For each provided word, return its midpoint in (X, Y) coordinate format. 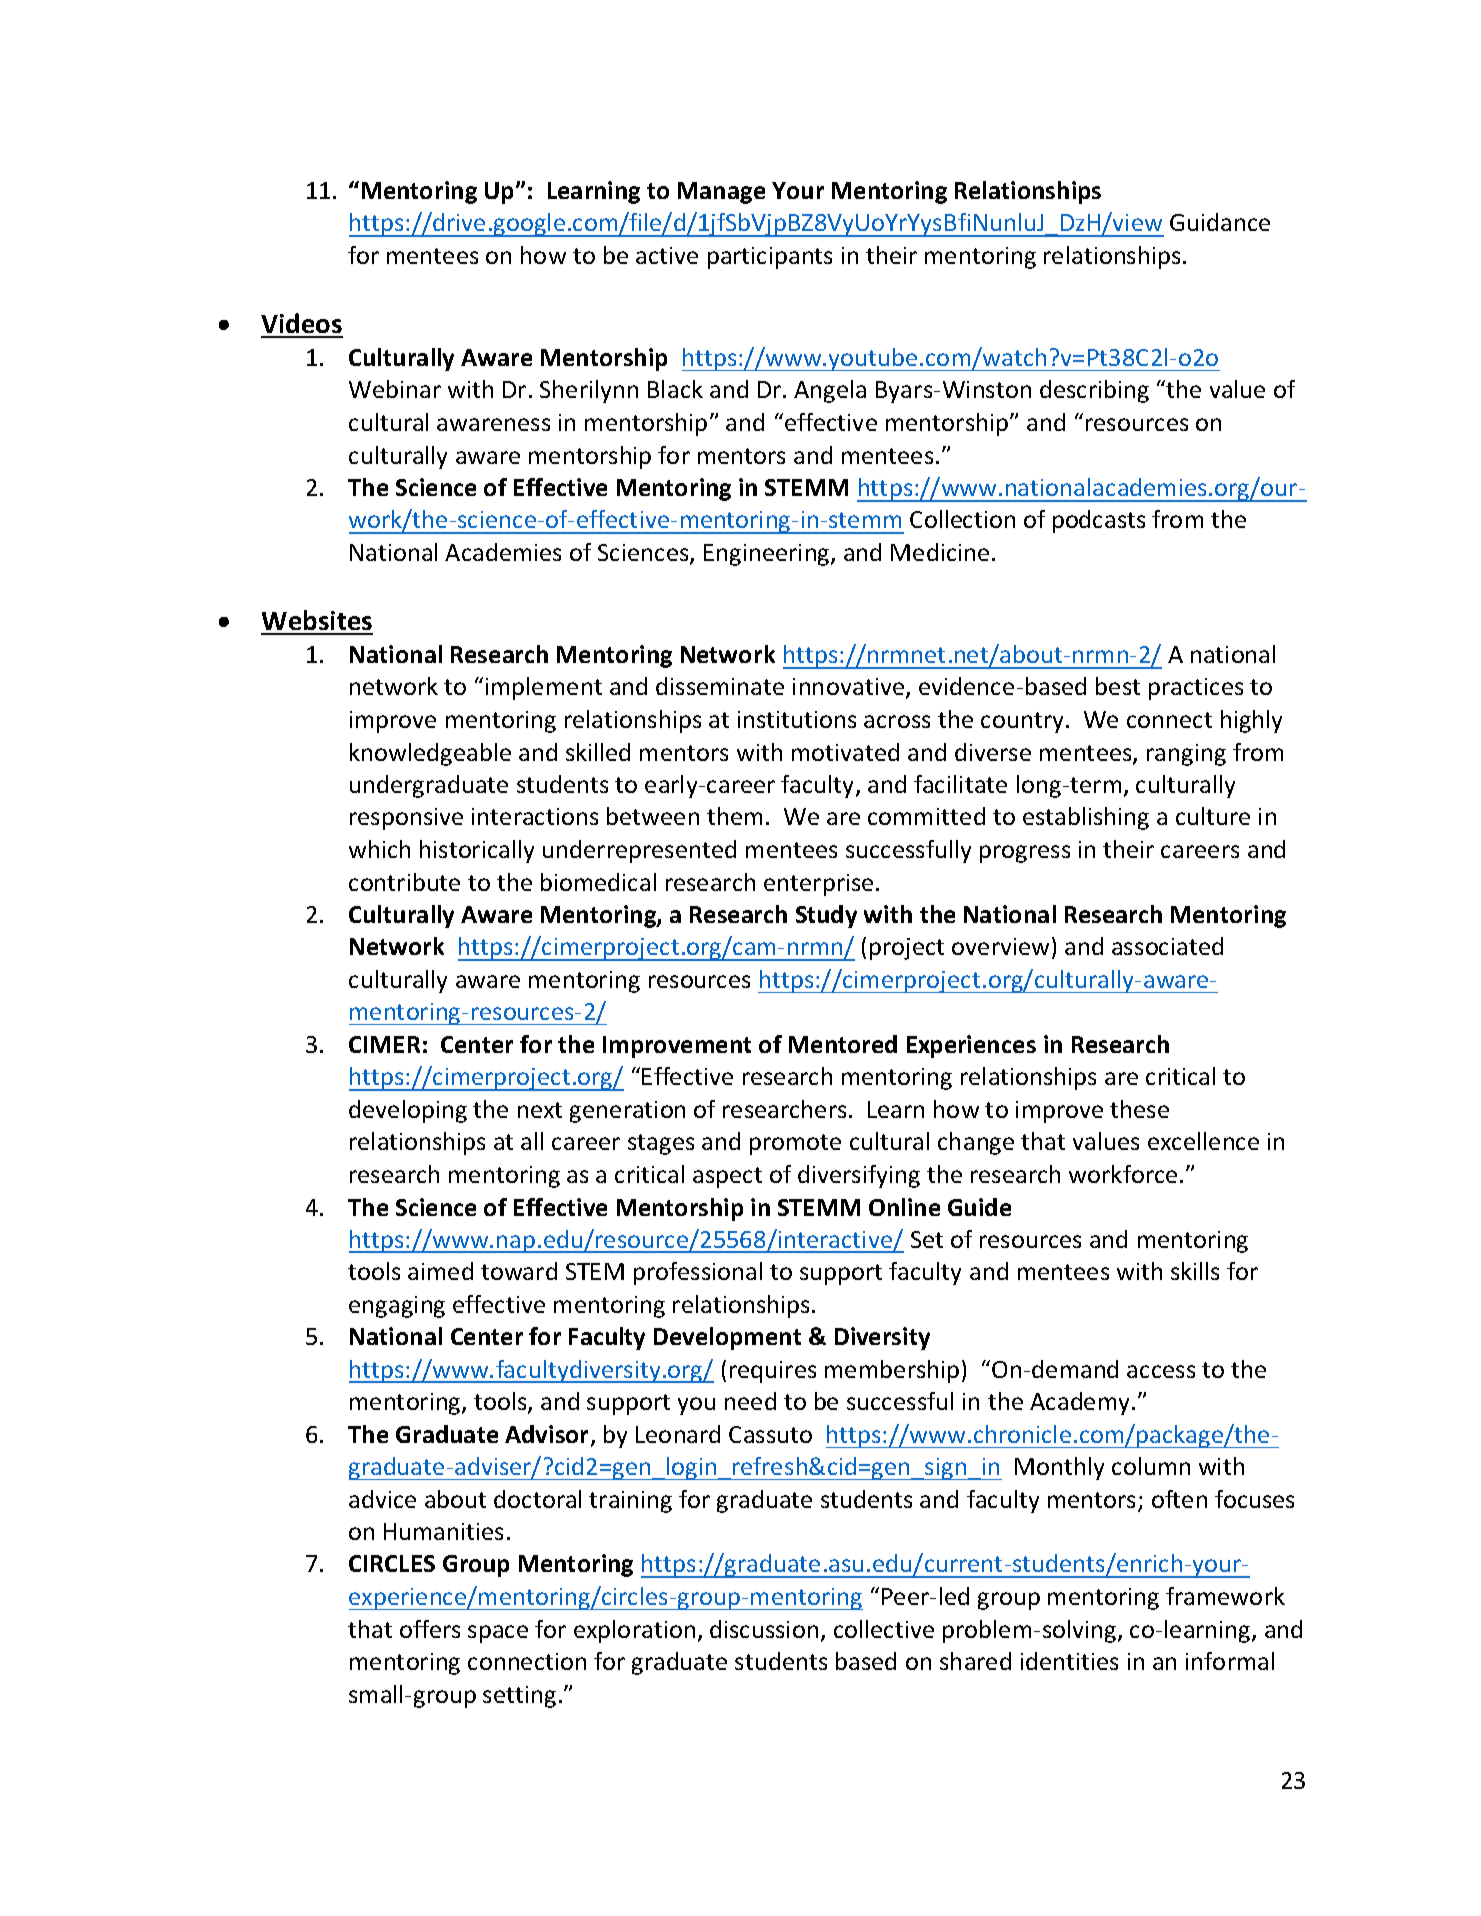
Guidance (1220, 222)
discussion (764, 1629)
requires (773, 1372)
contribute (404, 882)
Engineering (768, 555)
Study (826, 916)
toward (519, 1271)
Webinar (395, 389)
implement (544, 688)
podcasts (1099, 521)
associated (1167, 946)
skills (1195, 1271)
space (498, 1634)
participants (770, 258)
